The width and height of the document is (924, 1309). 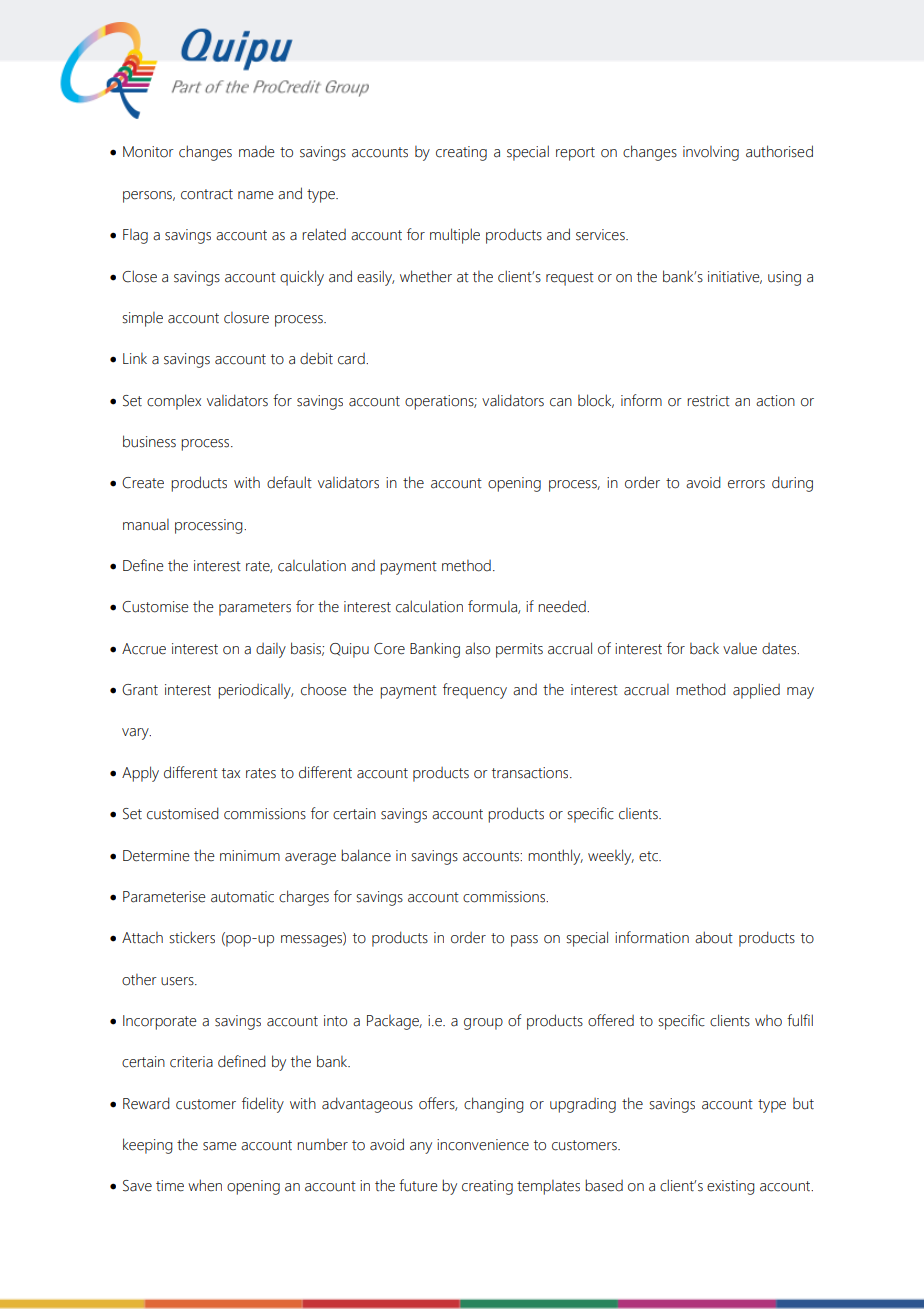 I want to click on frequency, so click(x=475, y=691).
